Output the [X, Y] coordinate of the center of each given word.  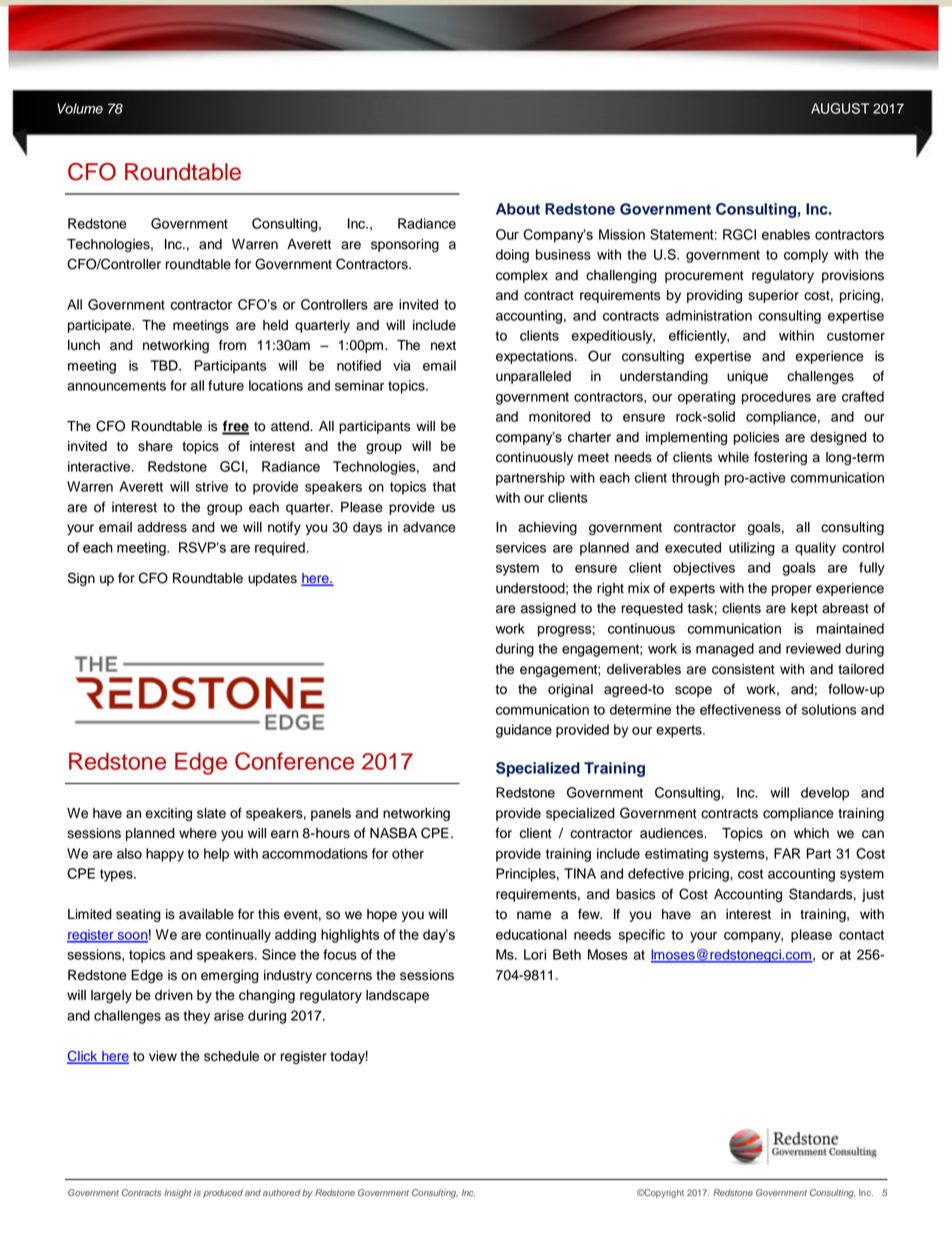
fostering [780, 458]
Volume [80, 108]
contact [861, 935]
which [811, 833]
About [518, 209]
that [444, 486]
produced [223, 1193]
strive [211, 486]
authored [282, 1192]
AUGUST [840, 108]
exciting [169, 814]
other [408, 853]
